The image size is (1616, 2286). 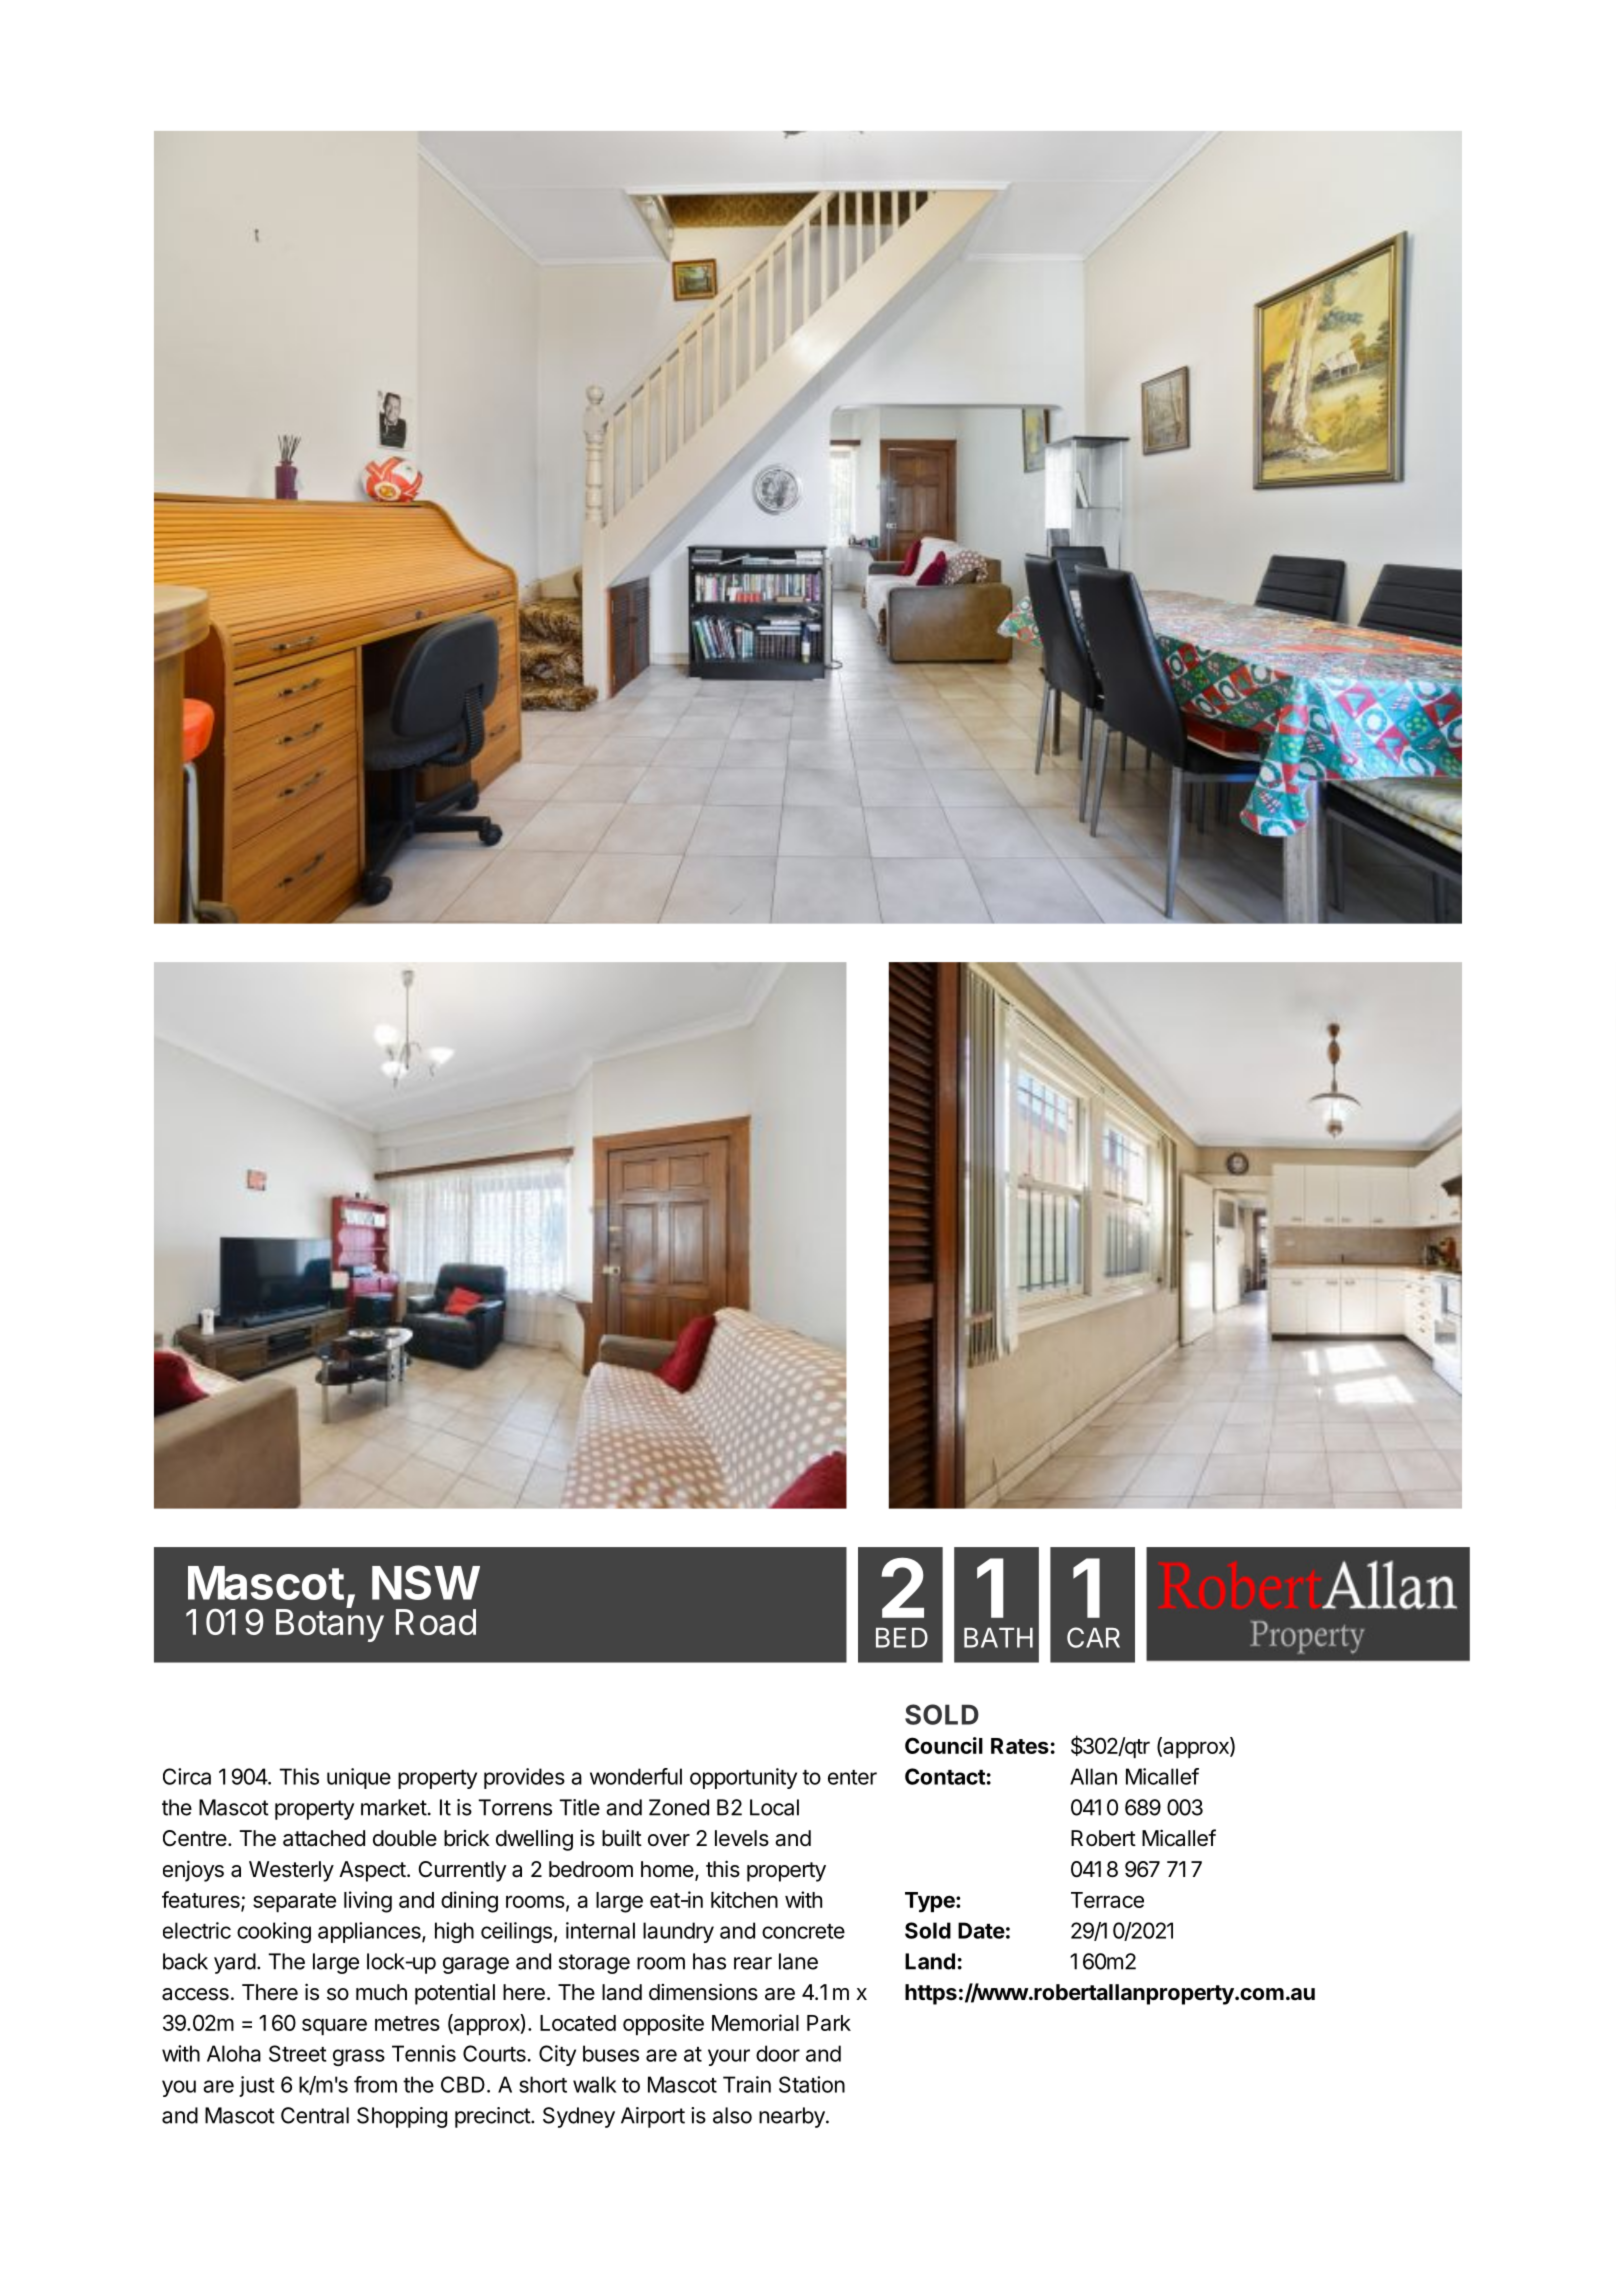 What do you see at coordinates (315, 2115) in the document?
I see `Central` at bounding box center [315, 2115].
